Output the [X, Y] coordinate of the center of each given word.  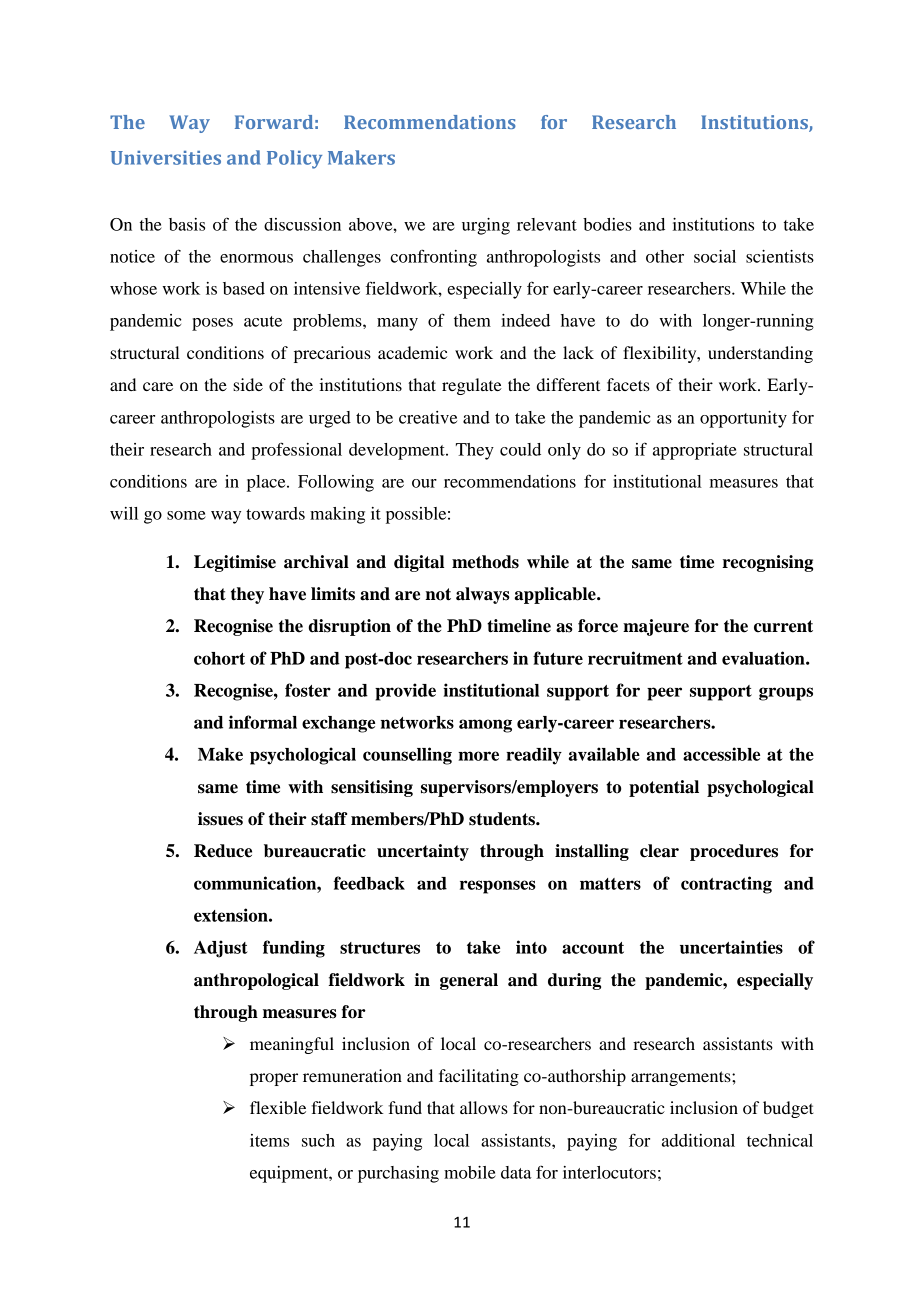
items [269, 1140]
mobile [470, 1172]
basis [187, 224]
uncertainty [423, 852]
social [715, 256]
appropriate [695, 451]
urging [486, 226]
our [424, 483]
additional [698, 1140]
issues [220, 819]
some [186, 515]
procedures [734, 852]
